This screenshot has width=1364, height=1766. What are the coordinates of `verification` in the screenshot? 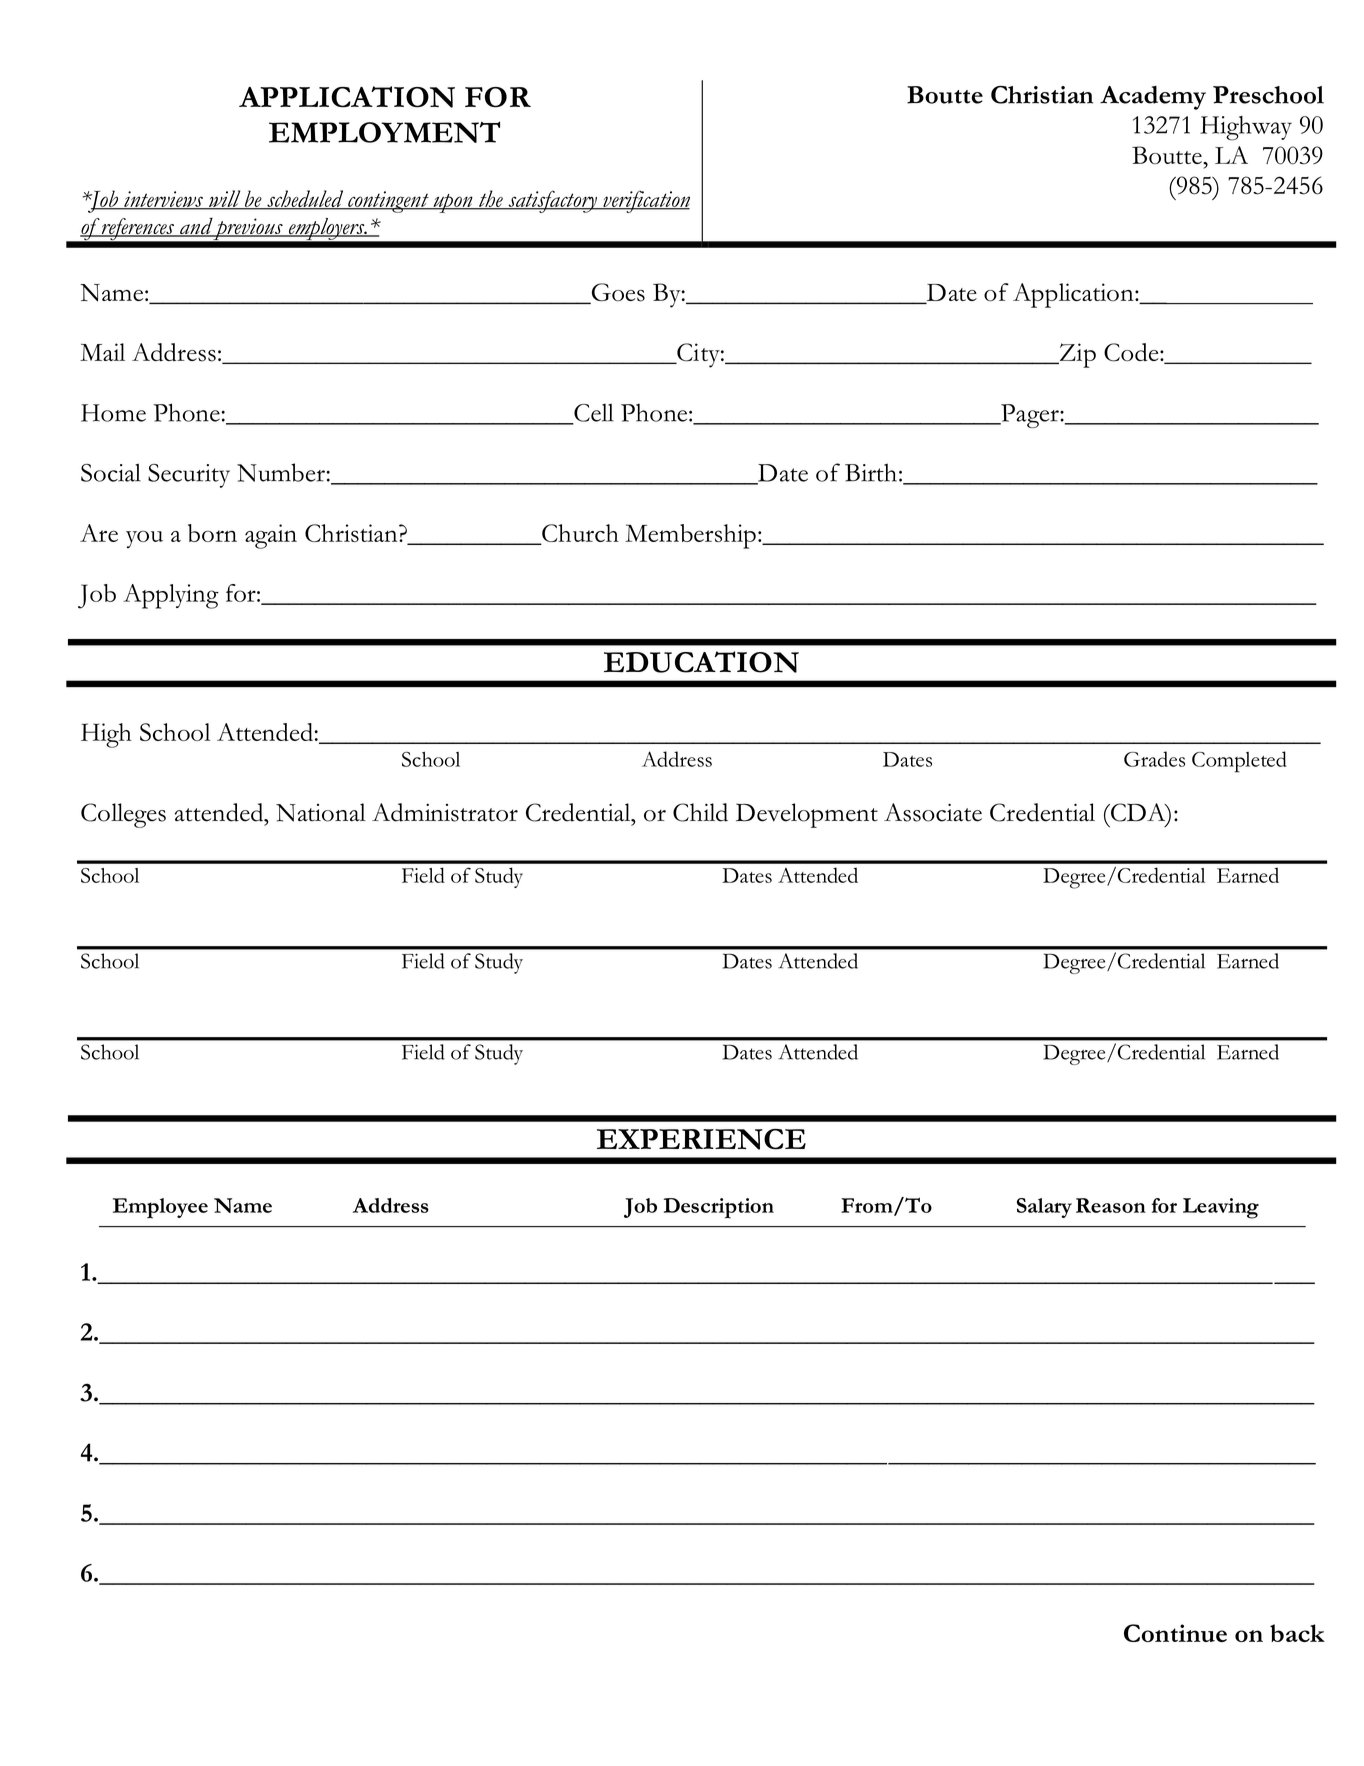 It's located at (645, 201).
